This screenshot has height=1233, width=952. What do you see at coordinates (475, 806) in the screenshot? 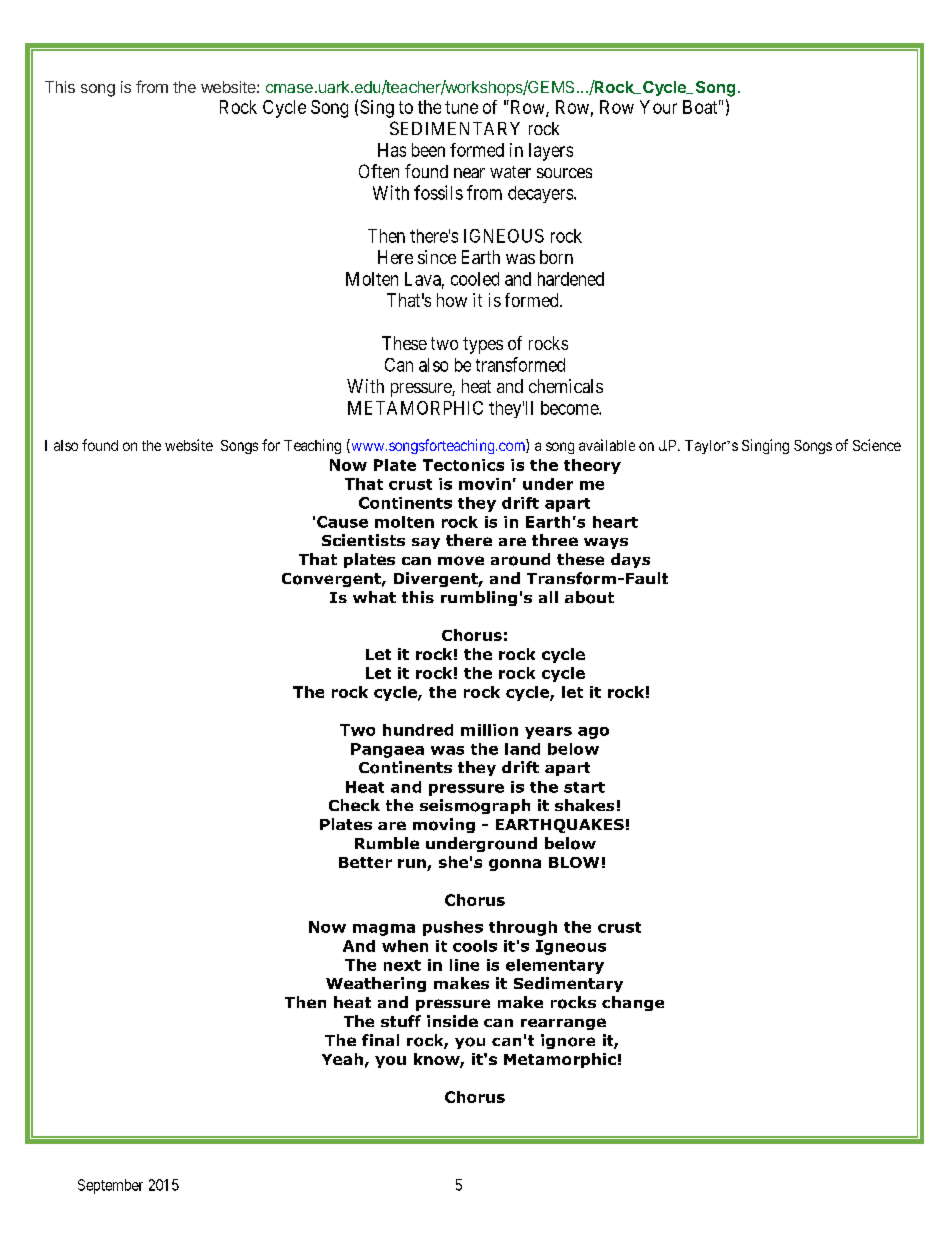
I see `seismograph` at bounding box center [475, 806].
